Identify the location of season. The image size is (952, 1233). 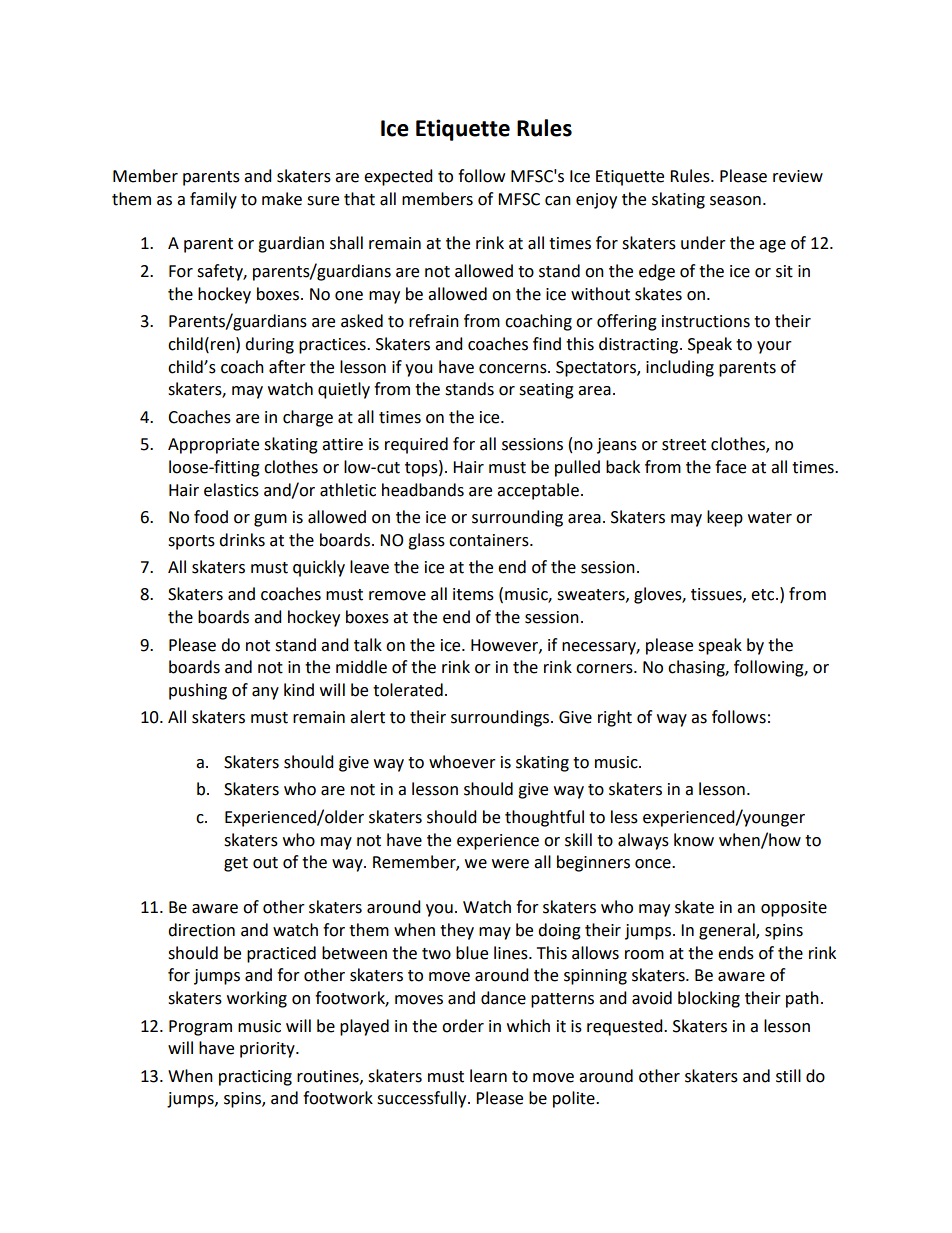
(735, 201).
